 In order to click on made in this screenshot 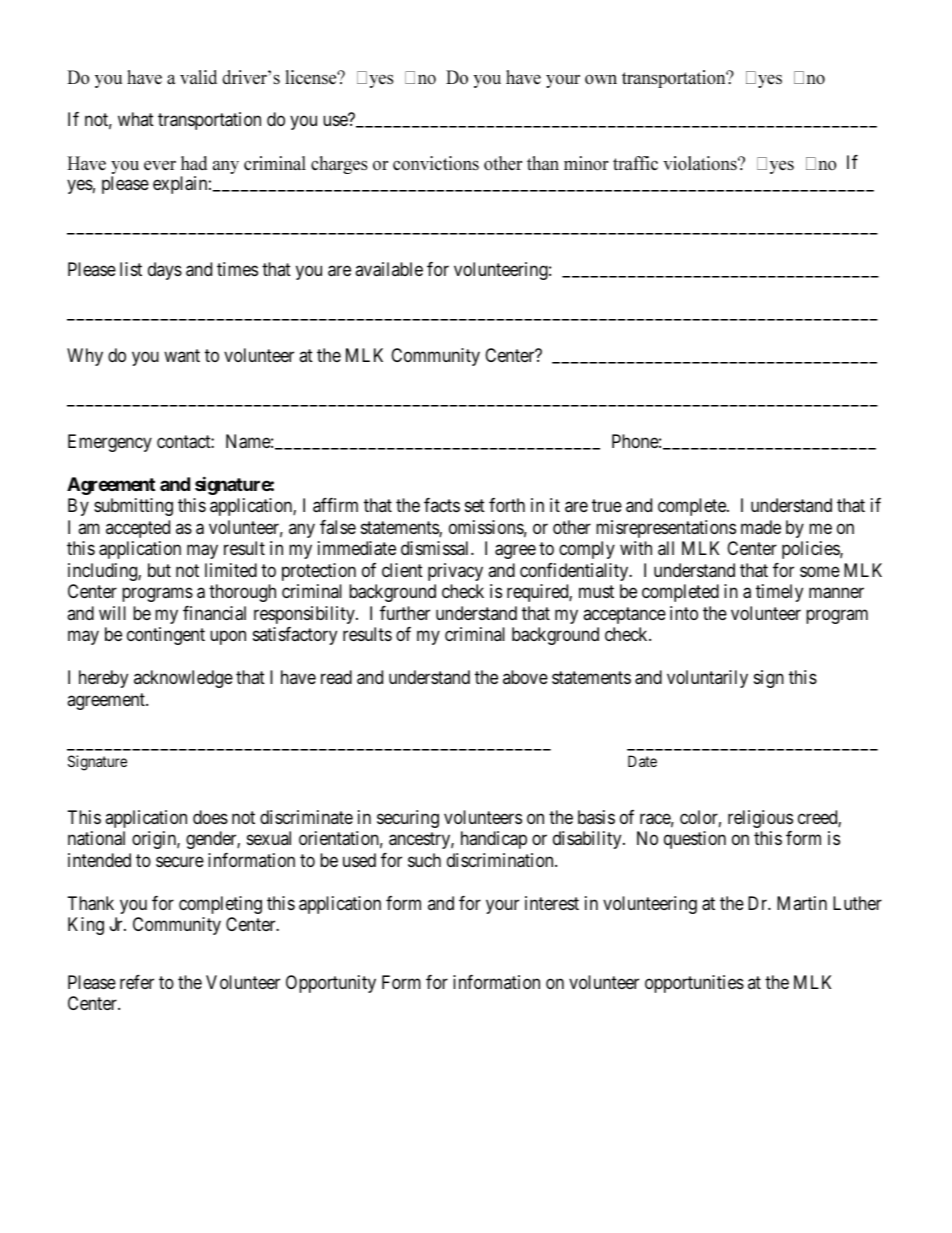, I will do `click(761, 527)`.
